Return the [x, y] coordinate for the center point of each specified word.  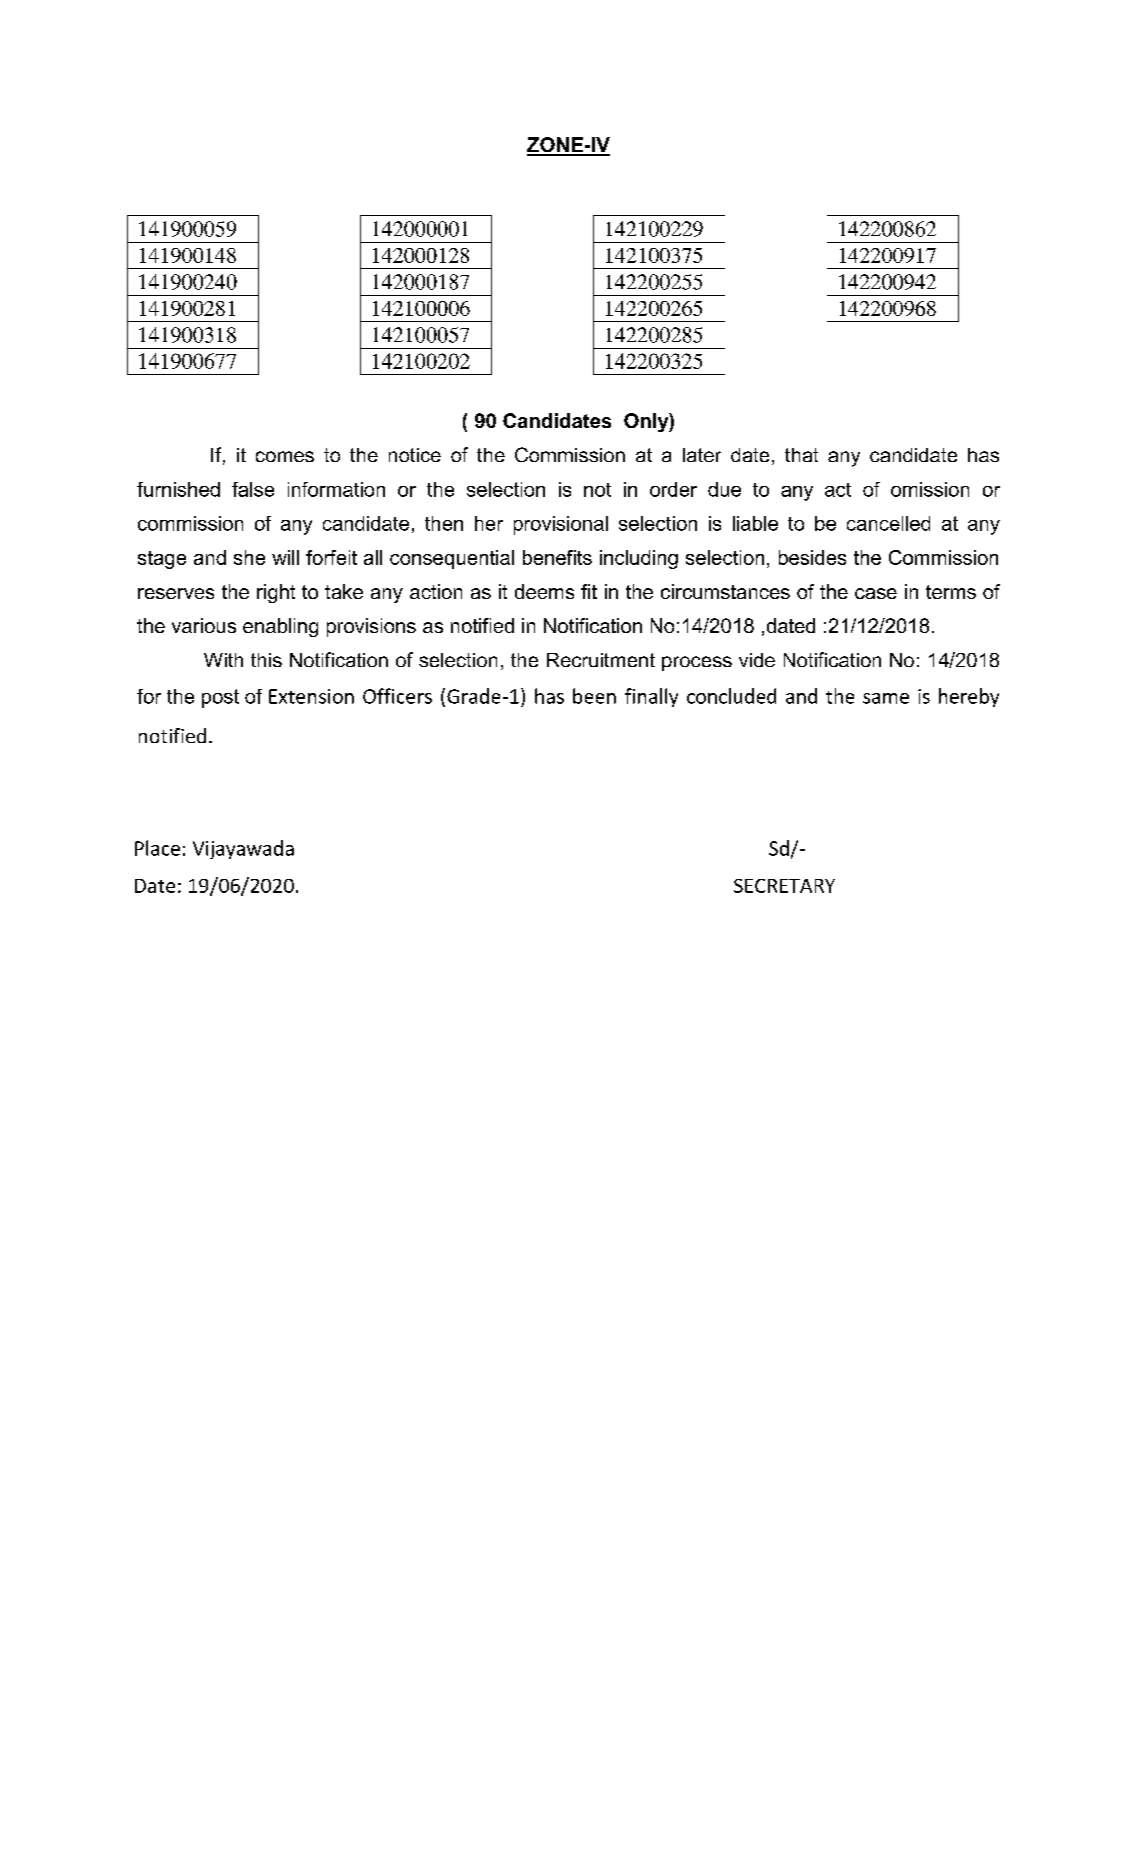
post [220, 698]
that [801, 455]
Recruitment [601, 660]
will [285, 557]
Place [157, 848]
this [266, 660]
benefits [557, 557]
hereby [969, 697]
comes [285, 456]
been [594, 696]
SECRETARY [784, 886]
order [673, 489]
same [886, 698]
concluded [731, 696]
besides [812, 557]
